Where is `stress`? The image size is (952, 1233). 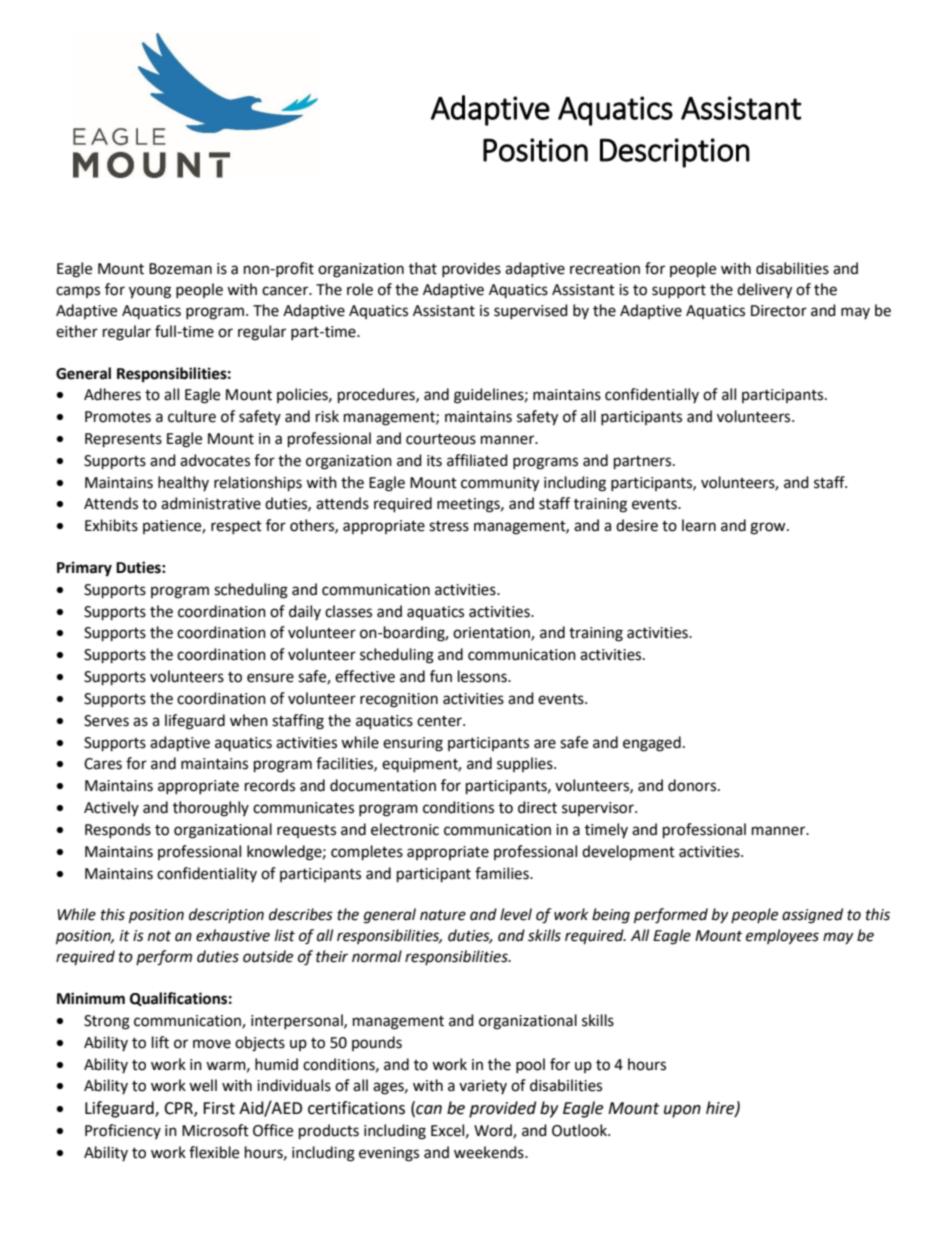
stress is located at coordinates (449, 526).
